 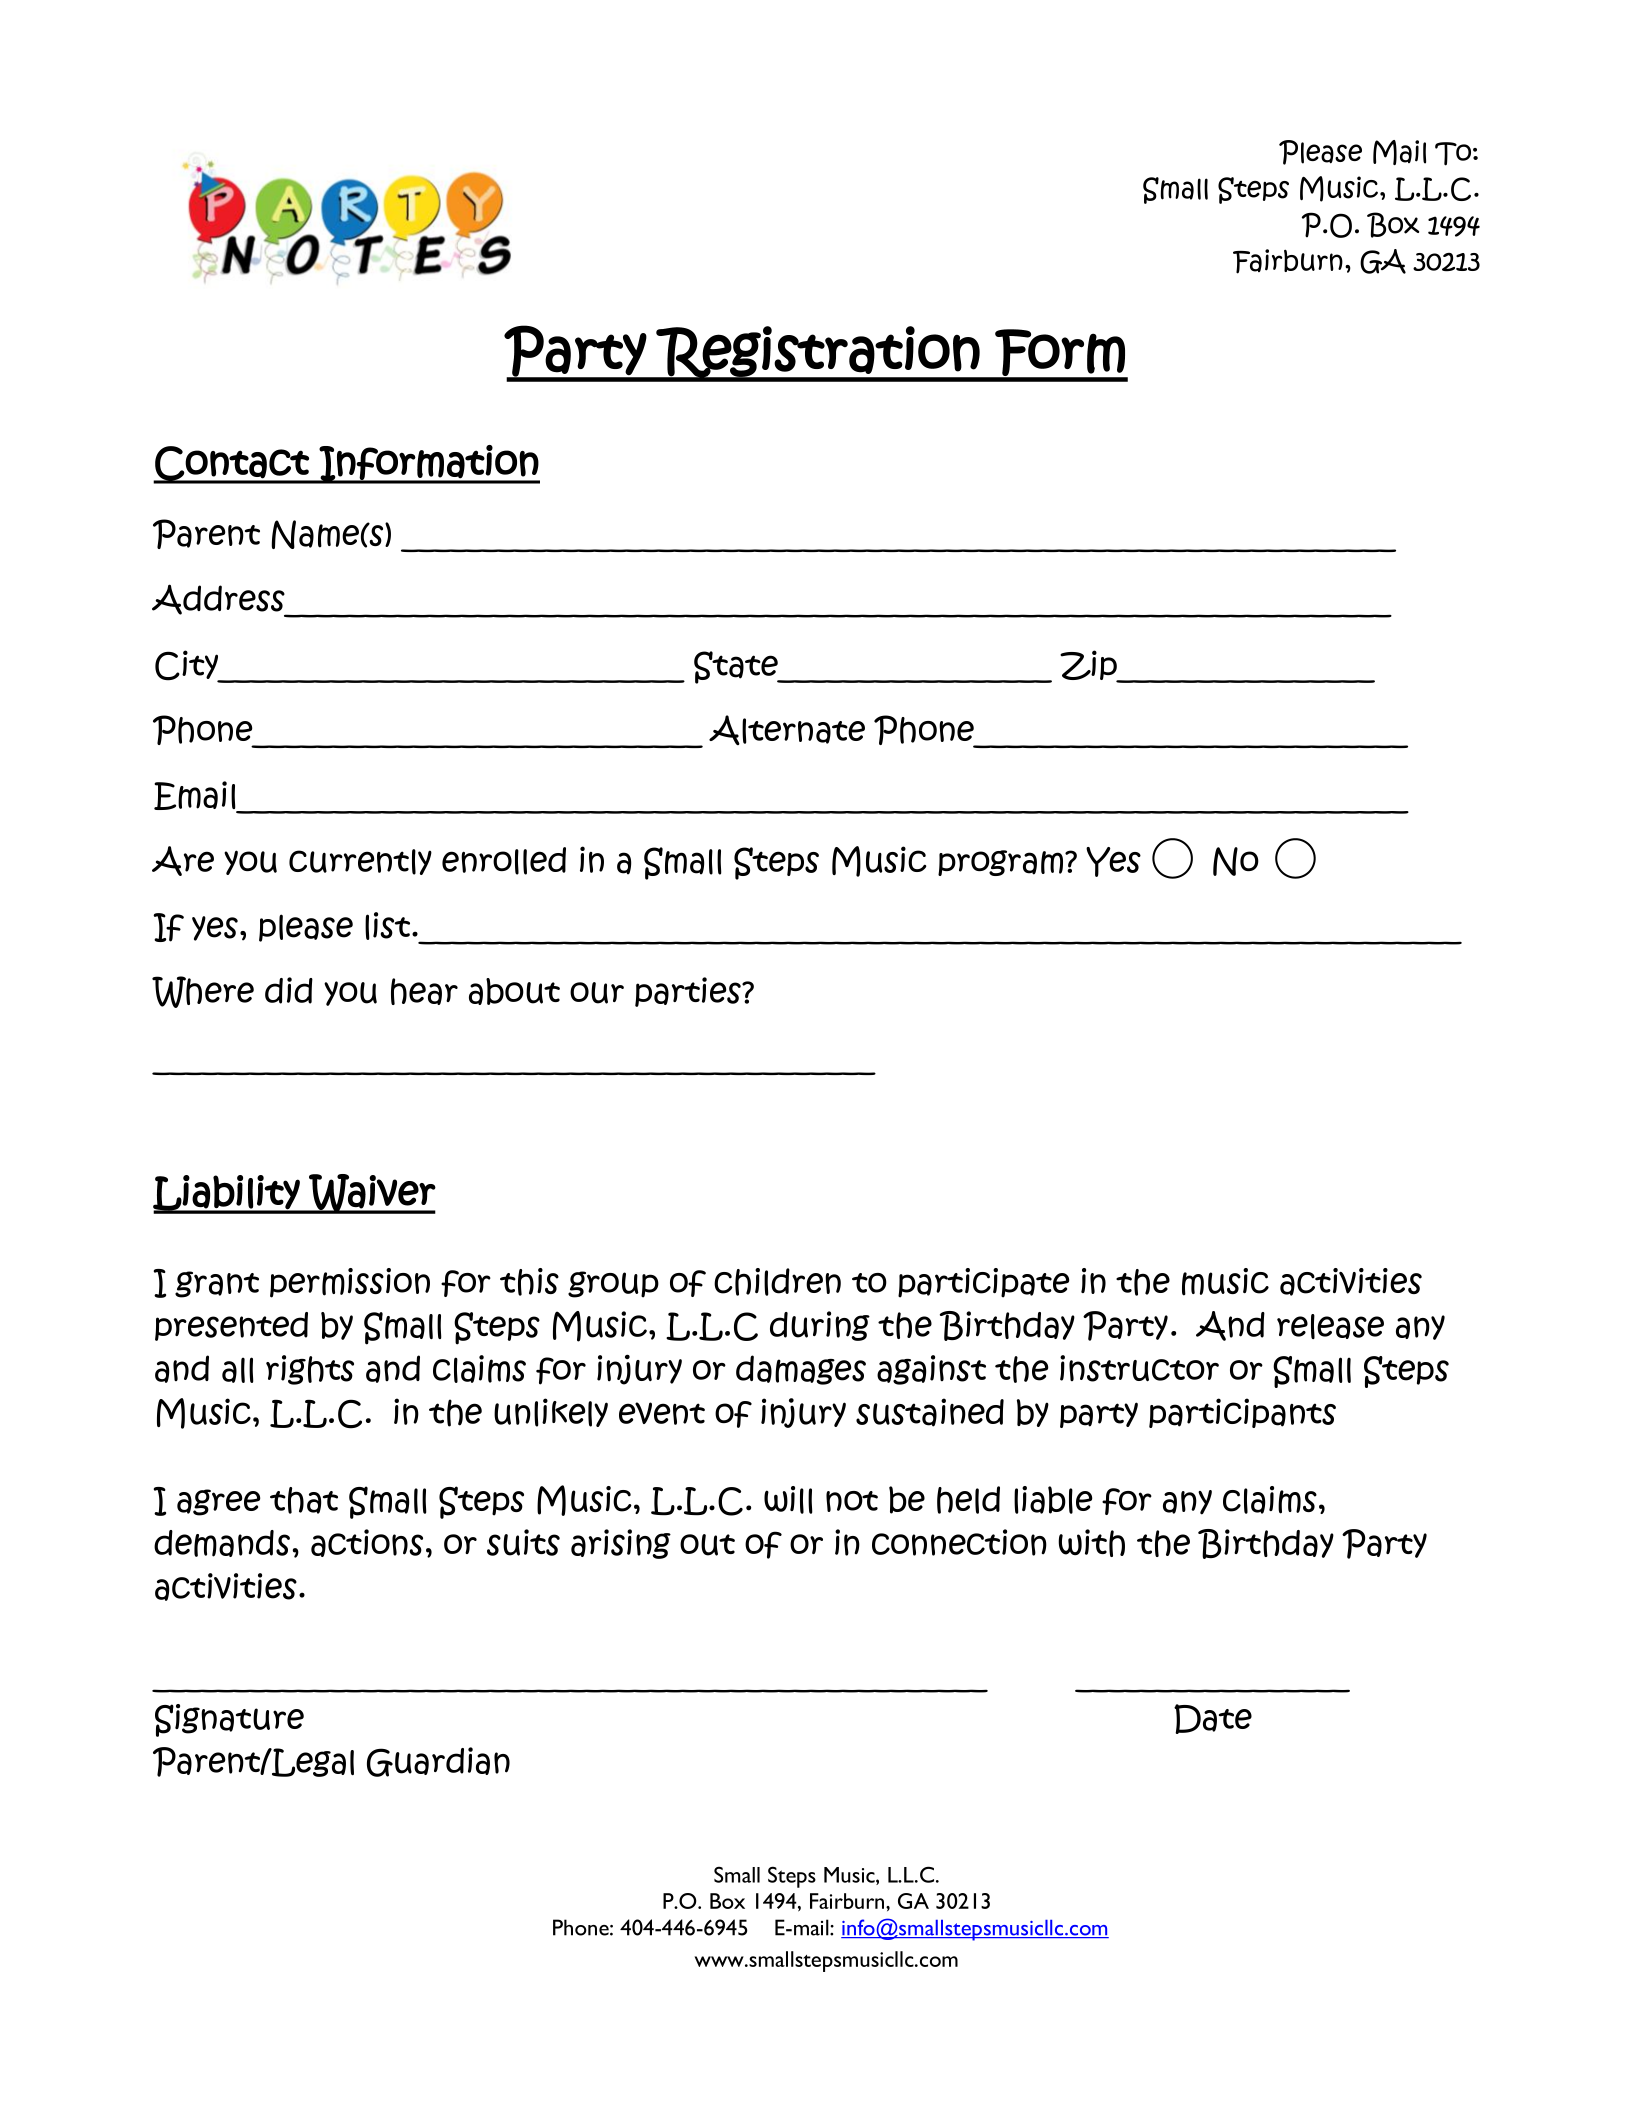 What do you see at coordinates (229, 1720) in the screenshot?
I see `Signature` at bounding box center [229, 1720].
